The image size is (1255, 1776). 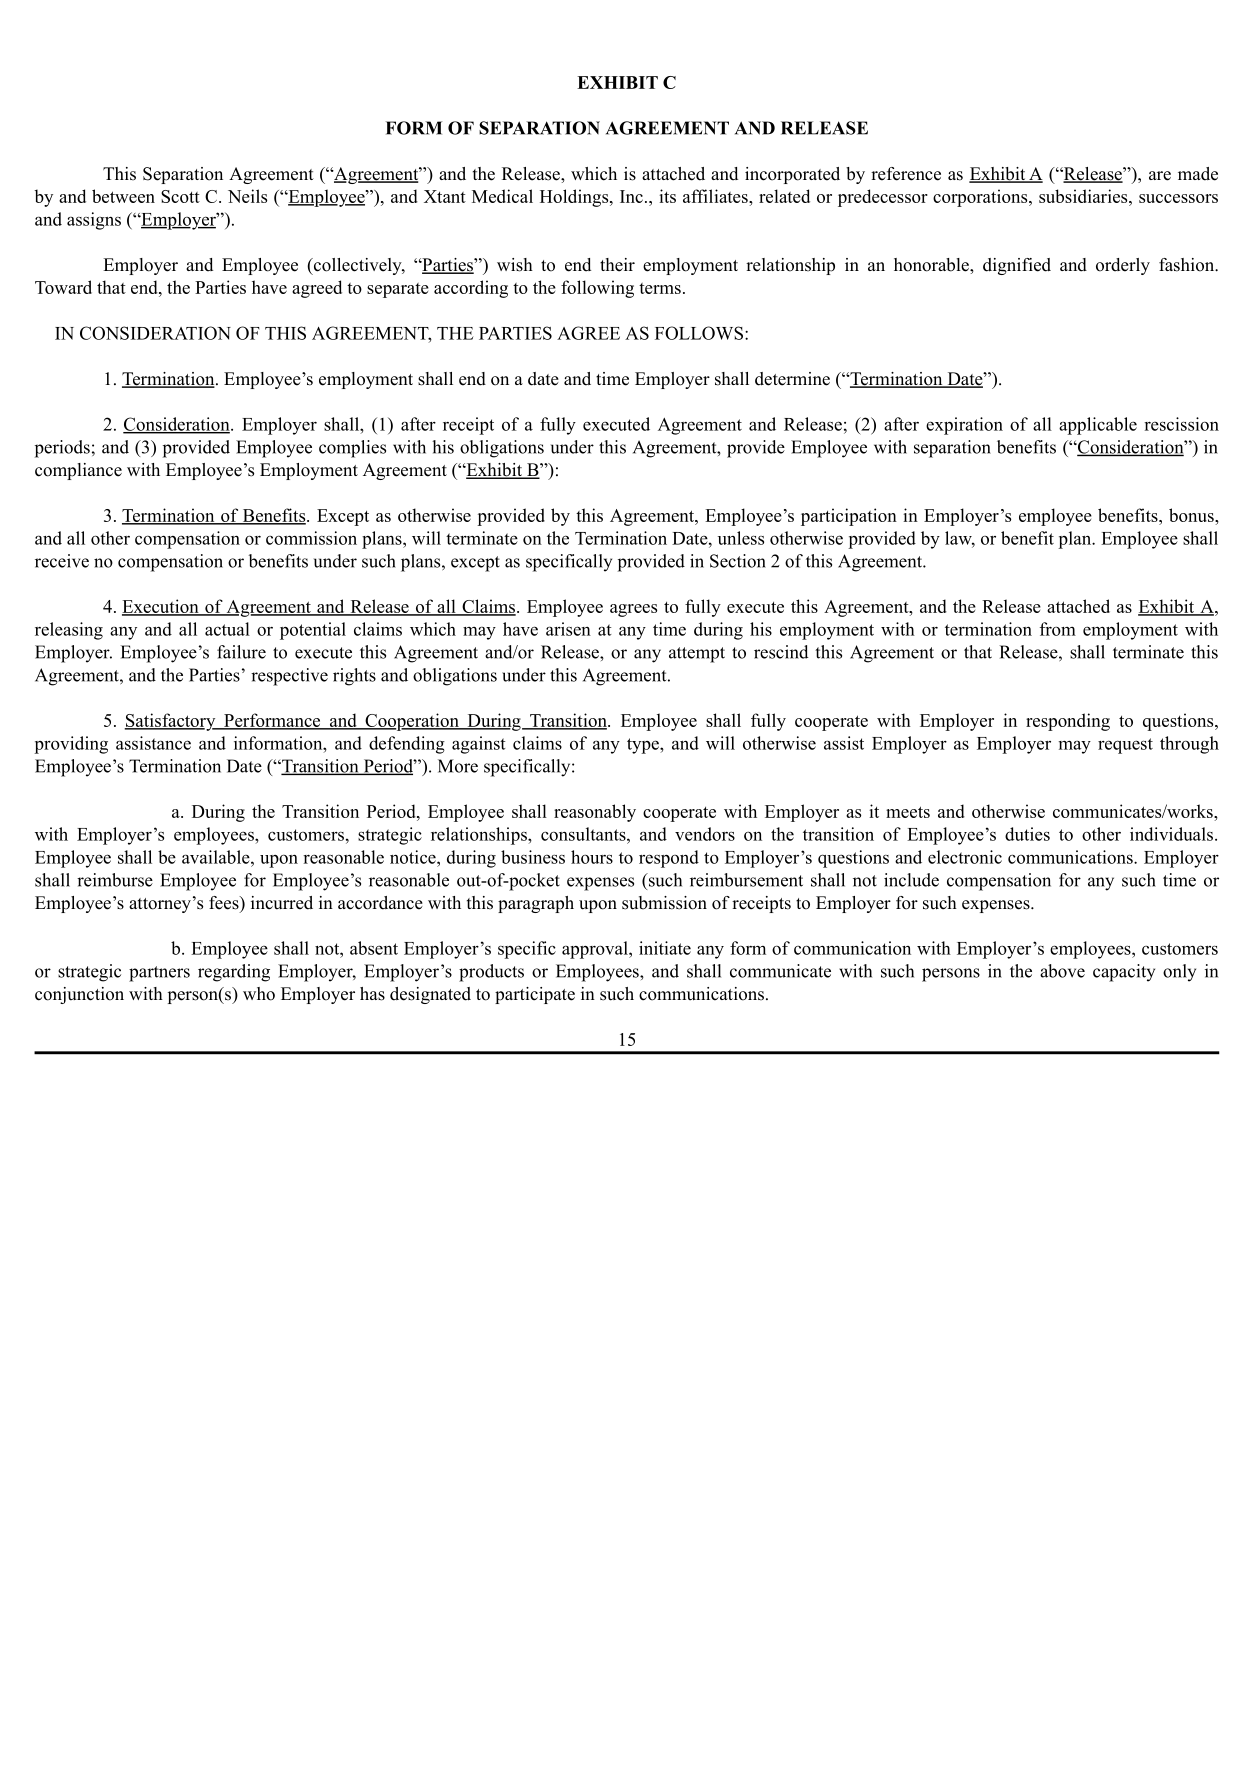 What do you see at coordinates (1062, 971) in the screenshot?
I see `above` at bounding box center [1062, 971].
